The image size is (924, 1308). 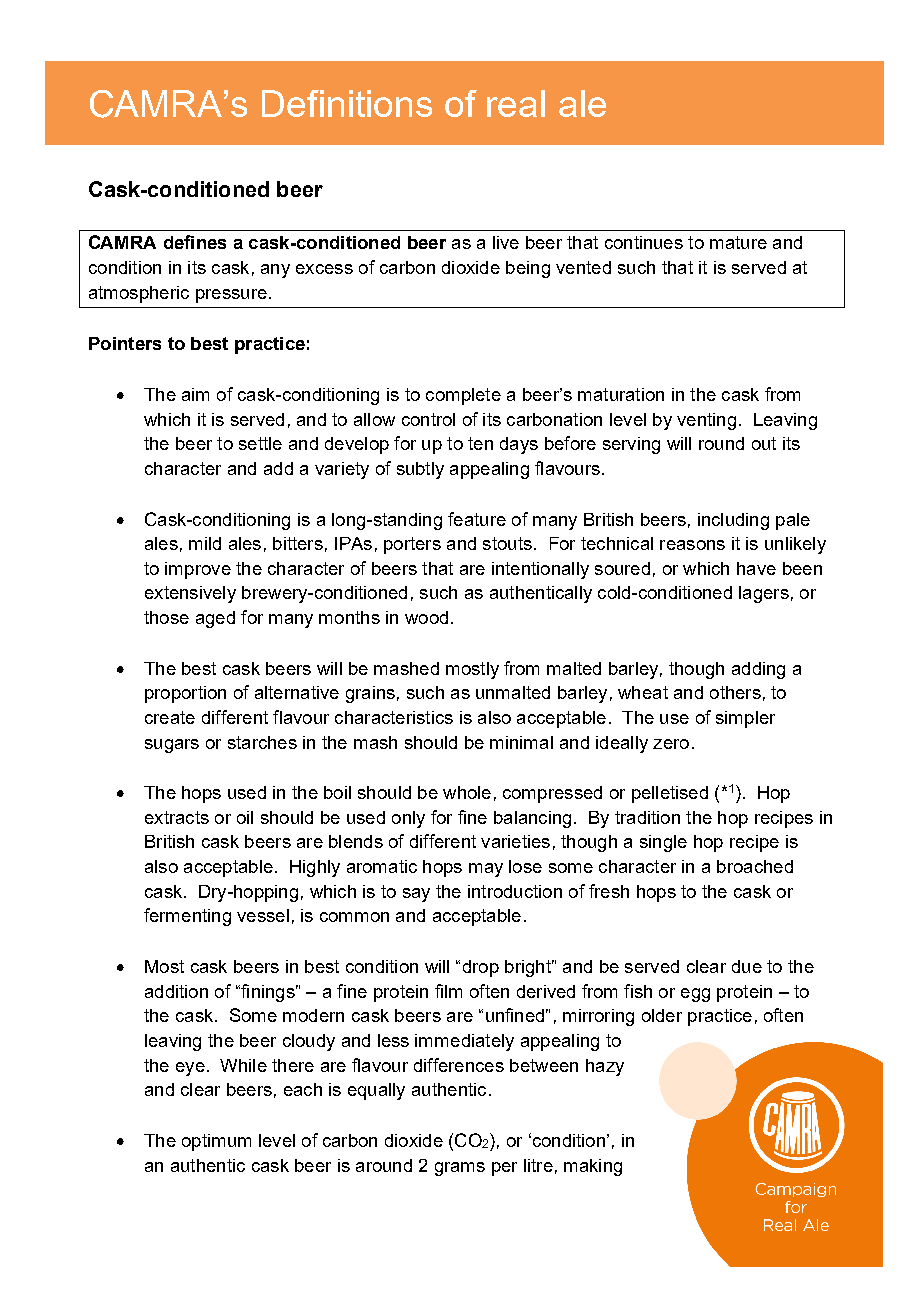 I want to click on Definitions, so click(x=347, y=103).
